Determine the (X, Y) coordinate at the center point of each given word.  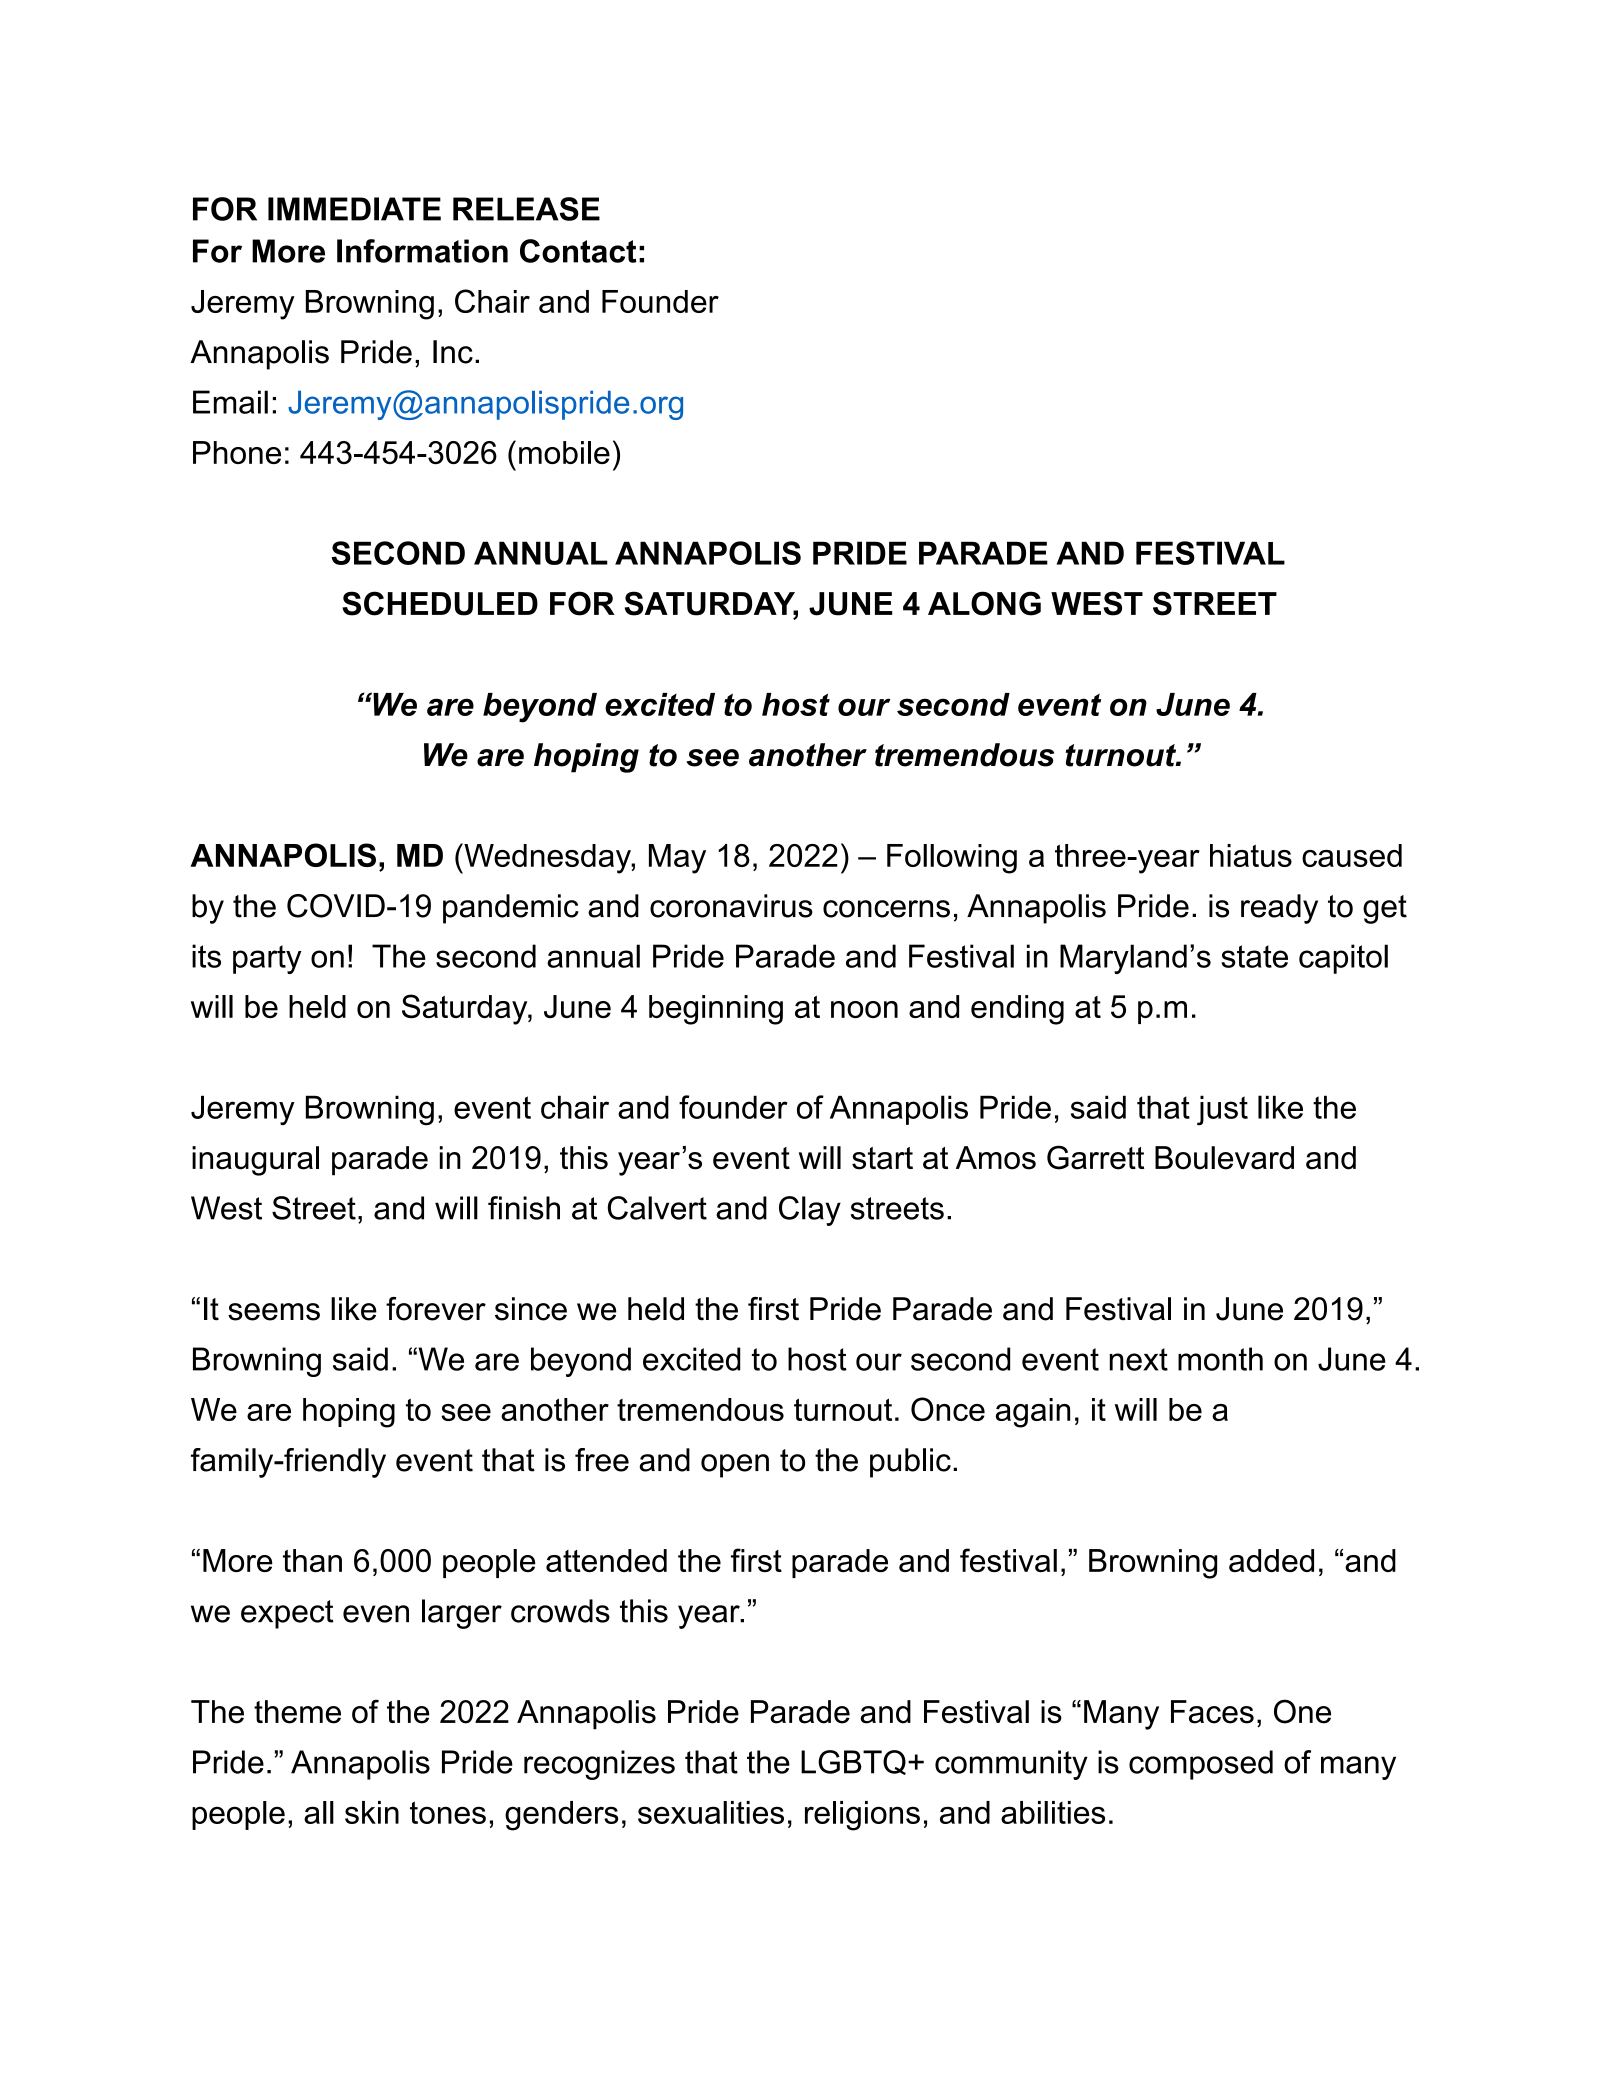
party (267, 959)
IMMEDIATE (354, 209)
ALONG (984, 603)
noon (864, 1009)
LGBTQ (853, 1762)
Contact (578, 251)
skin (372, 1812)
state (1254, 956)
